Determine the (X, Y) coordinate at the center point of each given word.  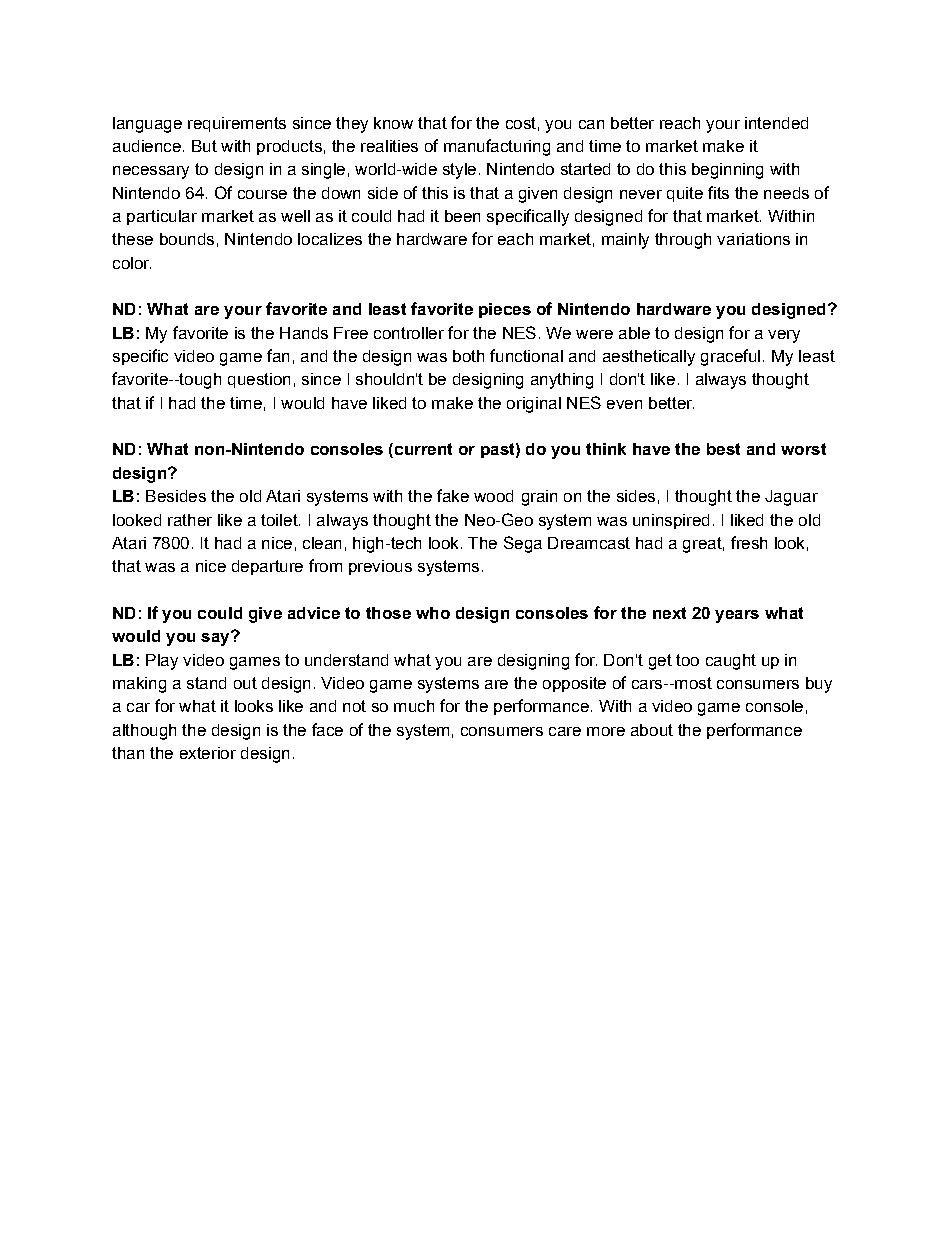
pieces (505, 310)
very (784, 336)
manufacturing (497, 147)
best (723, 449)
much (414, 706)
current (422, 450)
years (737, 616)
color (132, 263)
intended (776, 123)
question (259, 380)
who (433, 613)
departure (267, 567)
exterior (208, 753)
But (204, 146)
